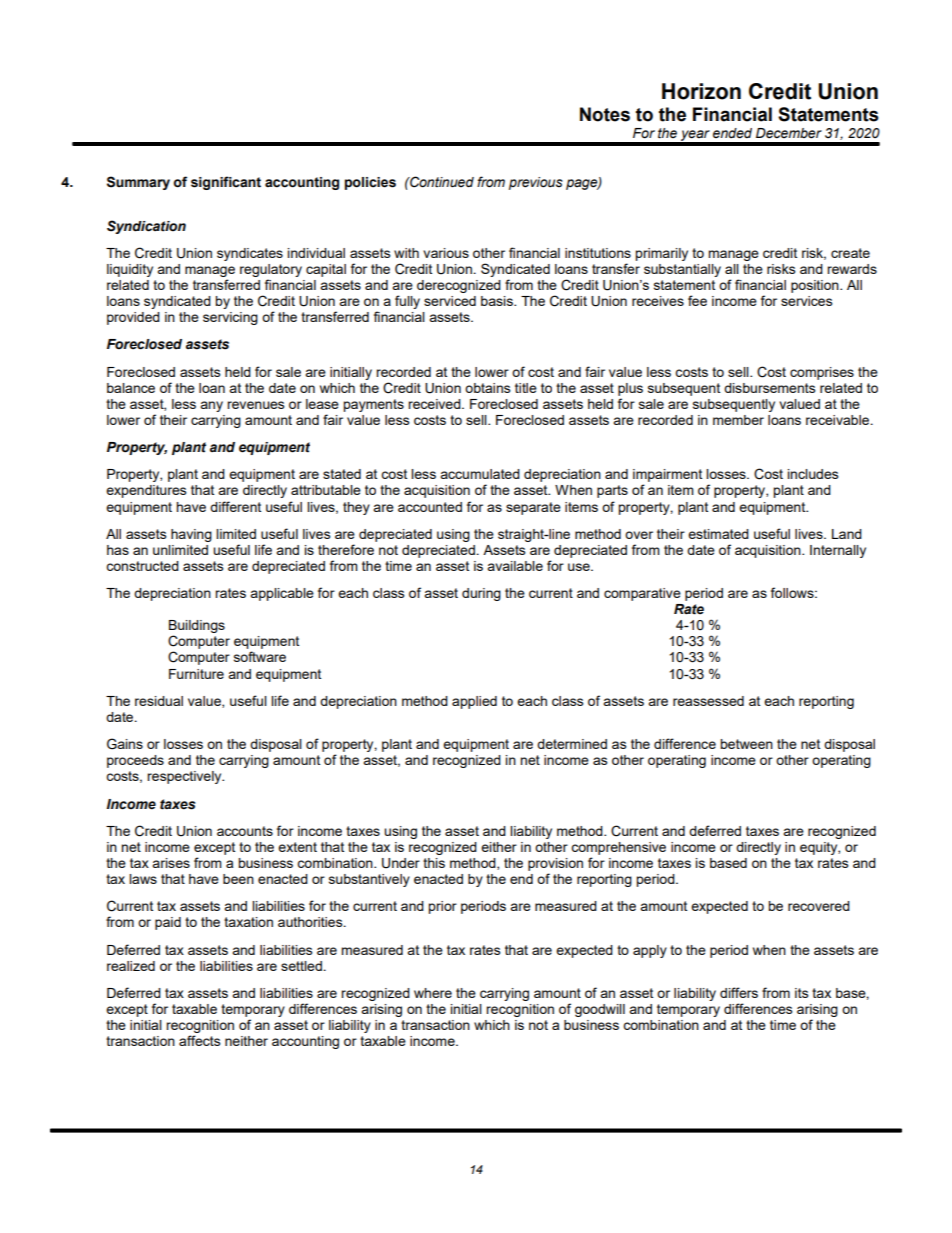 The height and width of the screenshot is (1233, 952). Describe the element at coordinates (718, 534) in the screenshot. I see `estimated` at that location.
